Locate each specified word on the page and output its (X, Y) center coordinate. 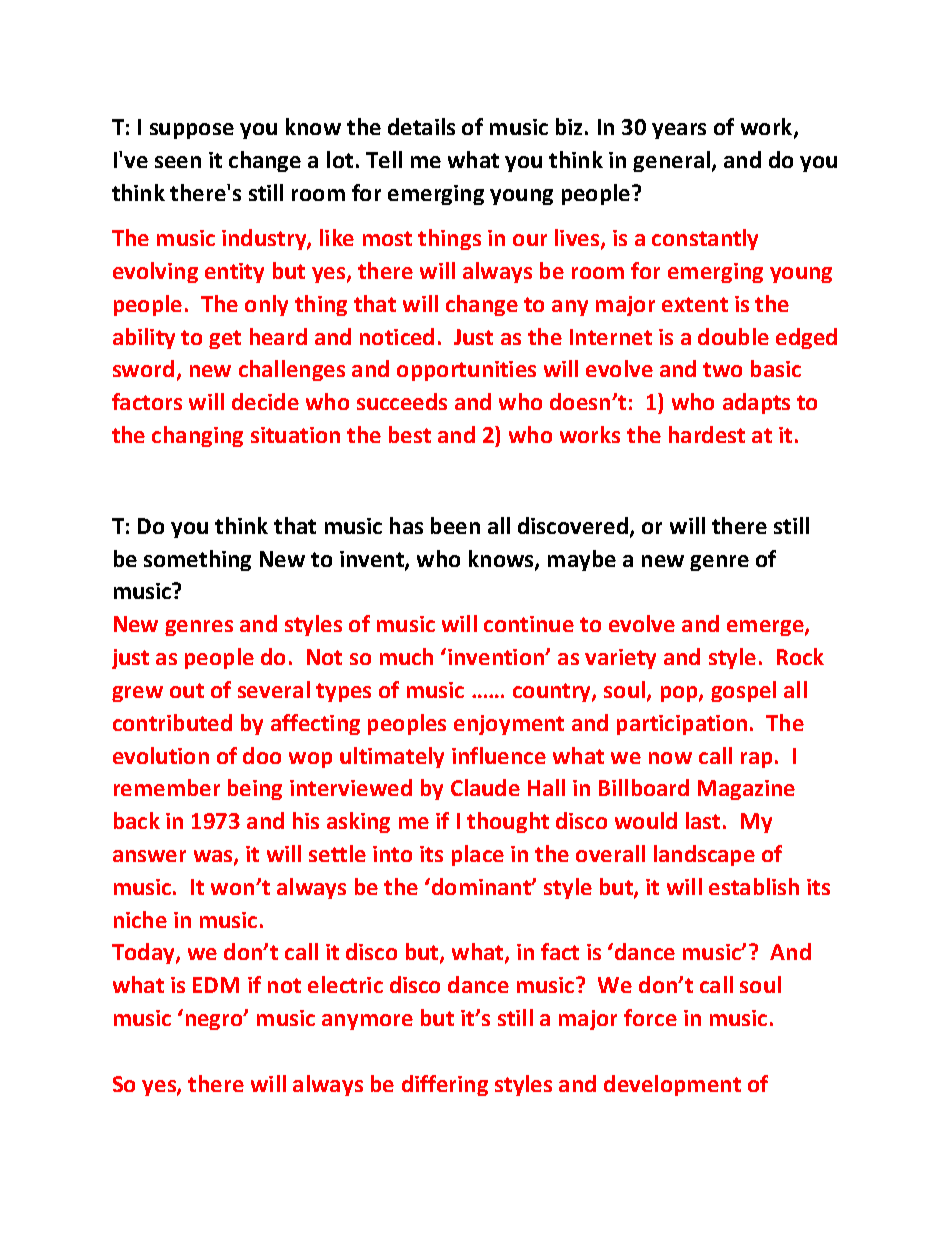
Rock (800, 656)
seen (178, 162)
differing (445, 1085)
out (187, 690)
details (421, 126)
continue (529, 624)
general (671, 161)
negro (215, 1021)
